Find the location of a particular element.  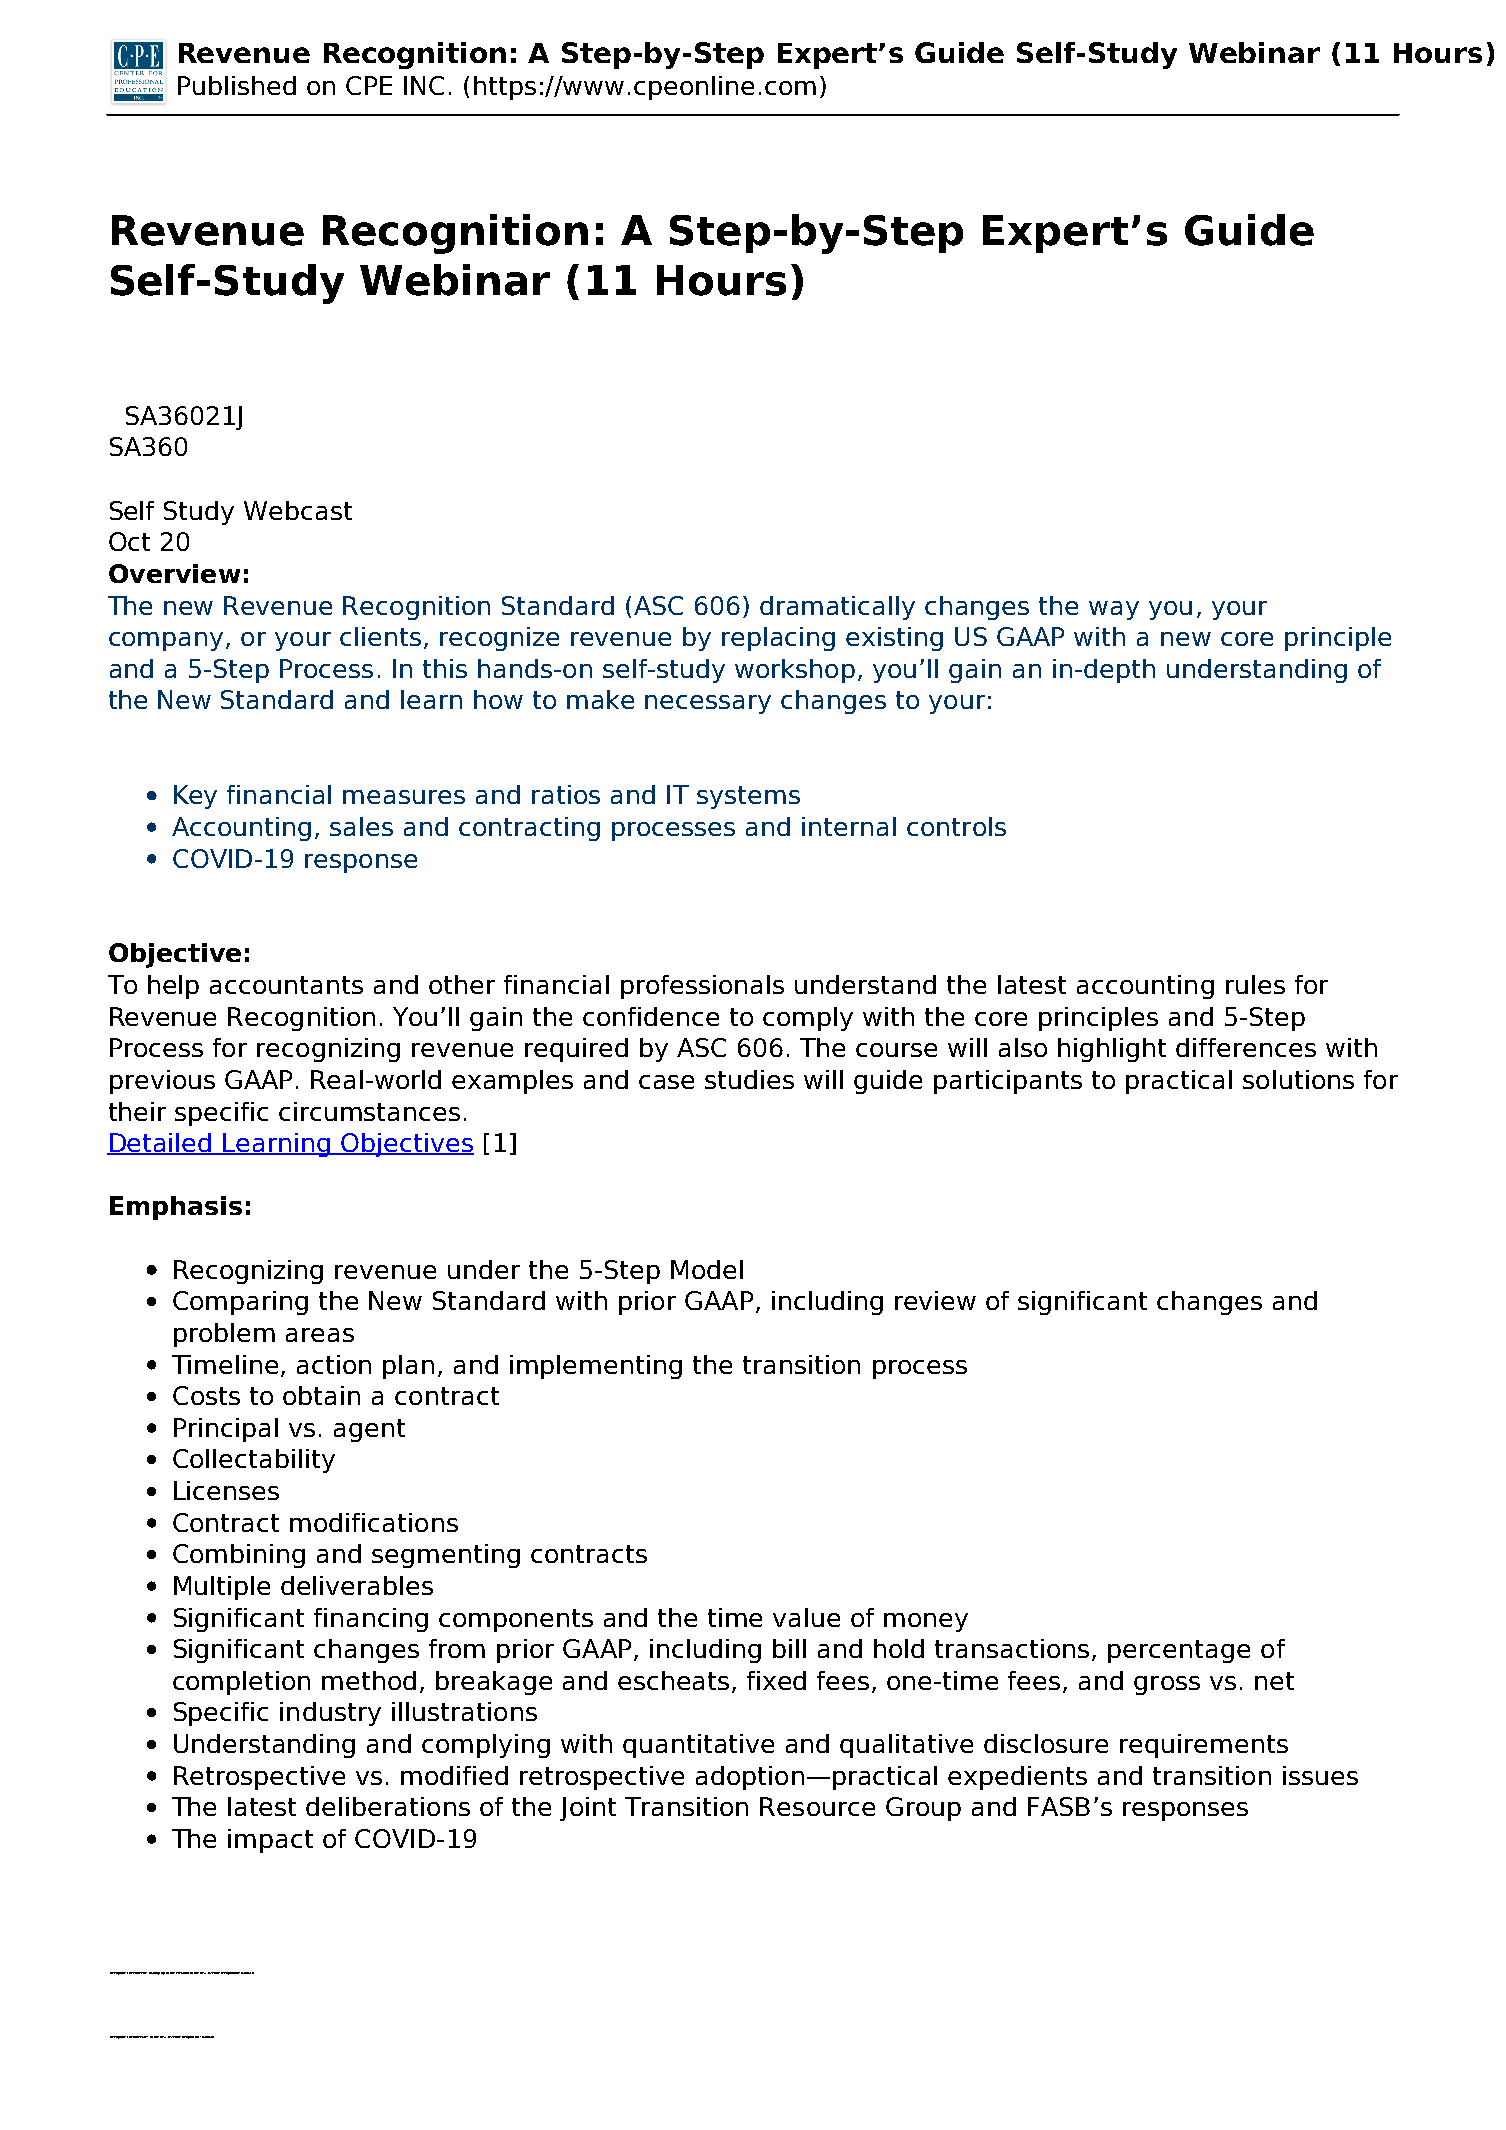

Webcast is located at coordinates (298, 510).
